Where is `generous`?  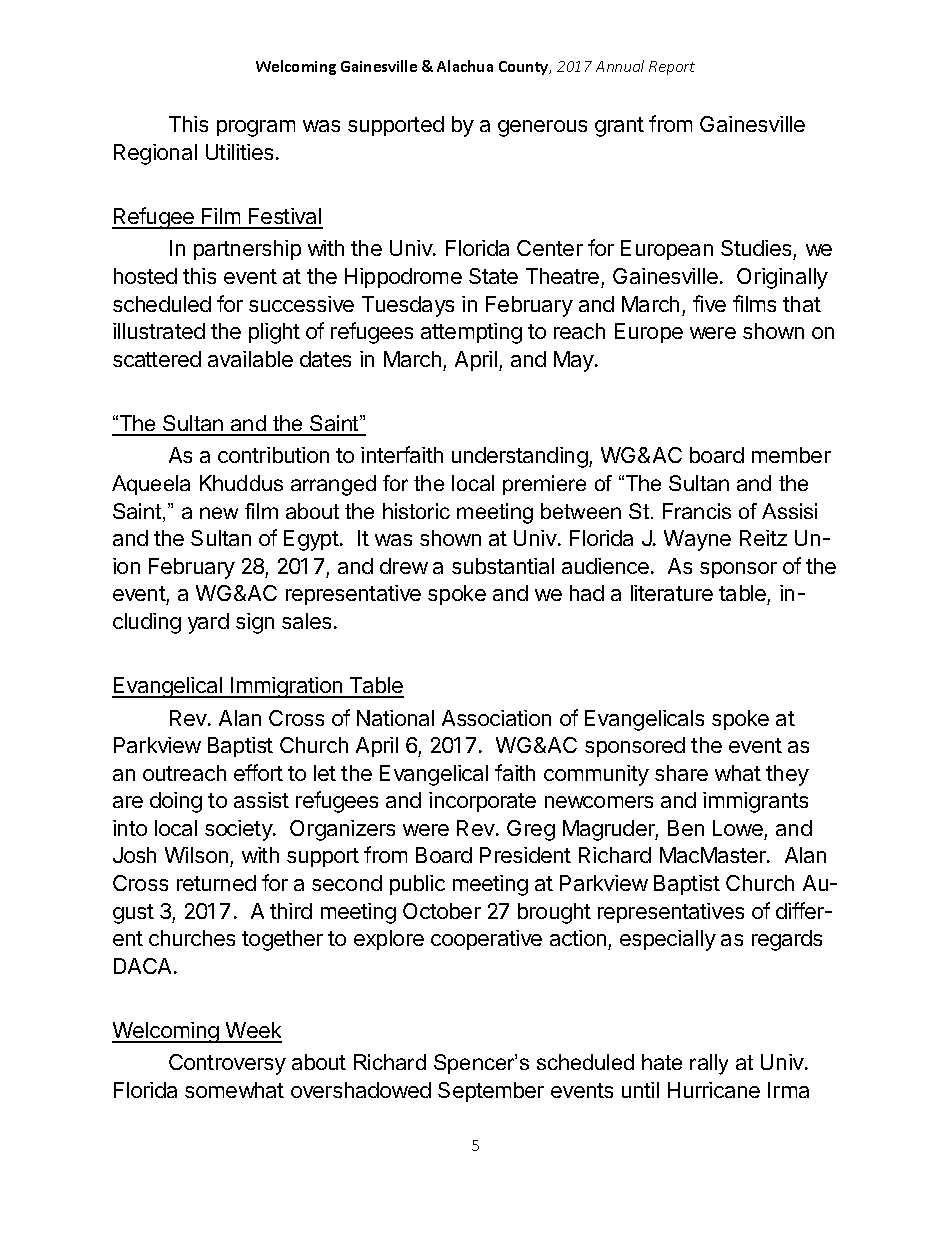
generous is located at coordinates (542, 128).
